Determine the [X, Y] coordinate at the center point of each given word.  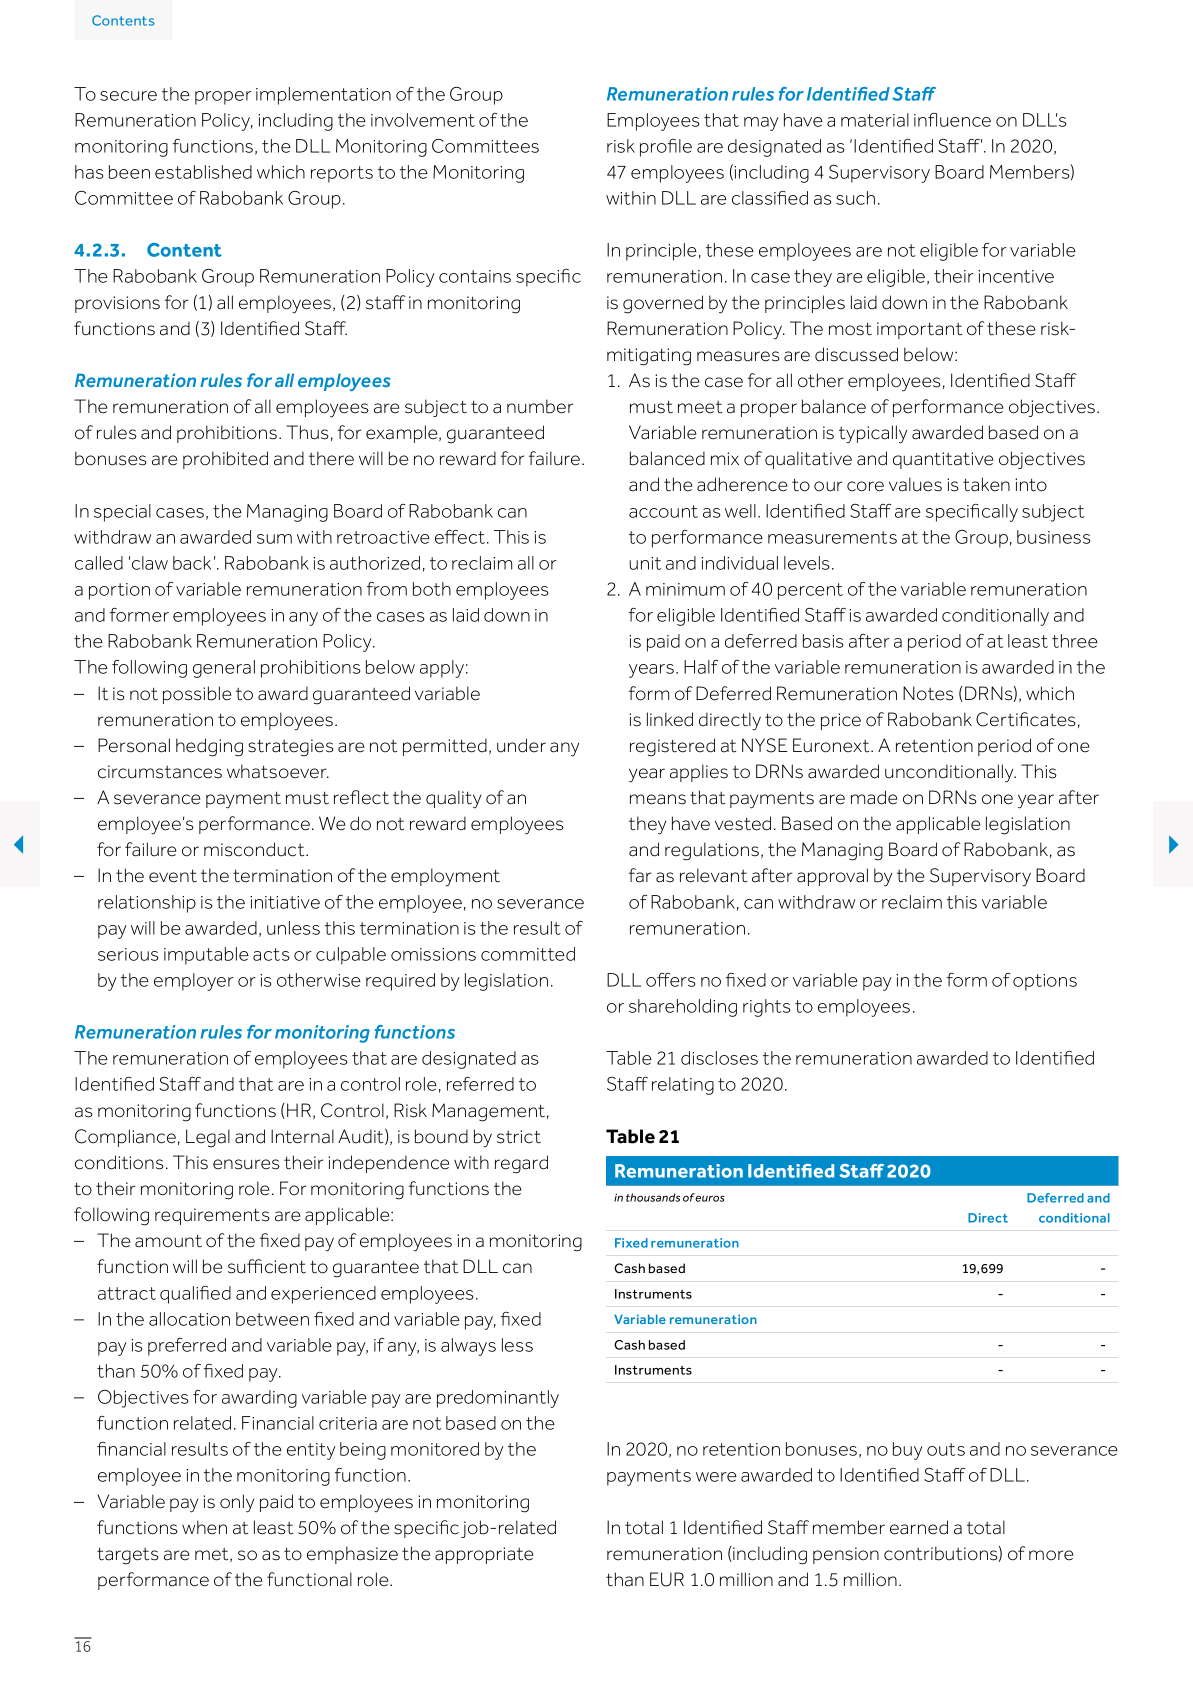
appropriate [484, 1555]
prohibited [225, 460]
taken [986, 484]
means [658, 799]
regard [521, 1164]
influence [952, 120]
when [204, 1527]
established [203, 172]
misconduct [255, 849]
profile [666, 148]
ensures [246, 1164]
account [663, 511]
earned [919, 1527]
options [1045, 982]
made [874, 797]
